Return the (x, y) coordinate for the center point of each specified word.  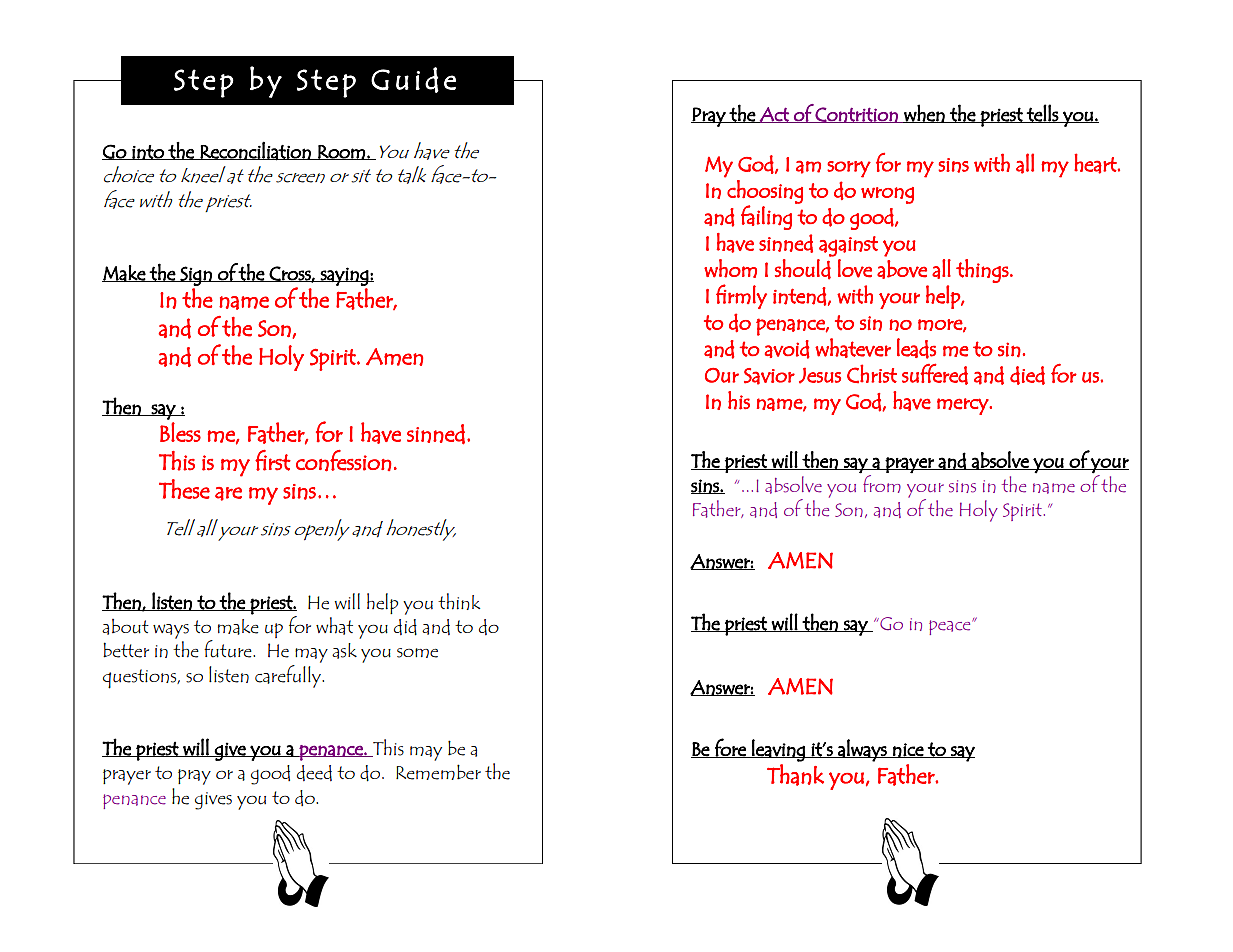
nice (908, 750)
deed (314, 773)
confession (344, 461)
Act (774, 115)
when (924, 113)
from (881, 482)
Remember (438, 772)
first (273, 460)
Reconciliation (256, 151)
